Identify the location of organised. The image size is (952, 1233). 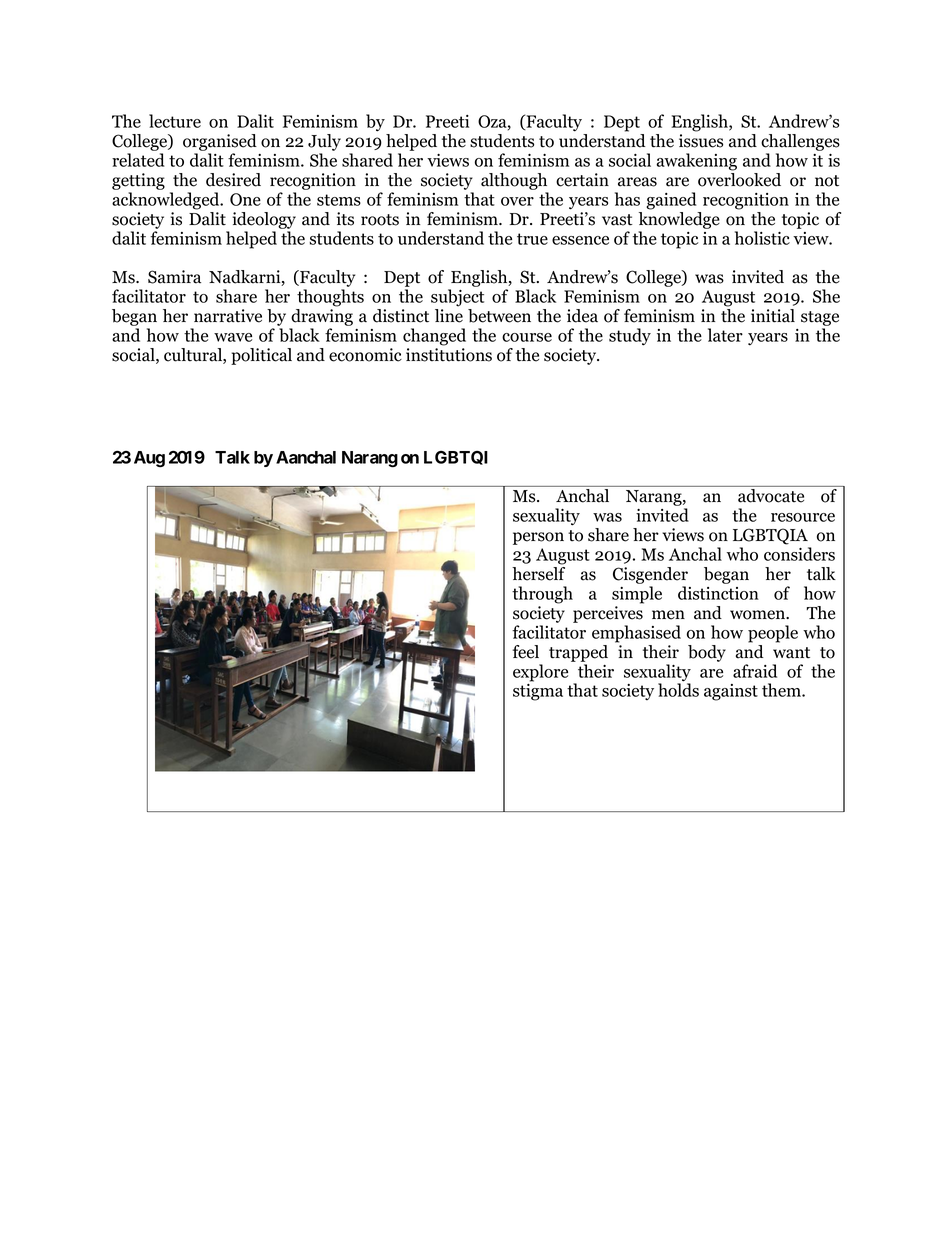
(220, 142).
